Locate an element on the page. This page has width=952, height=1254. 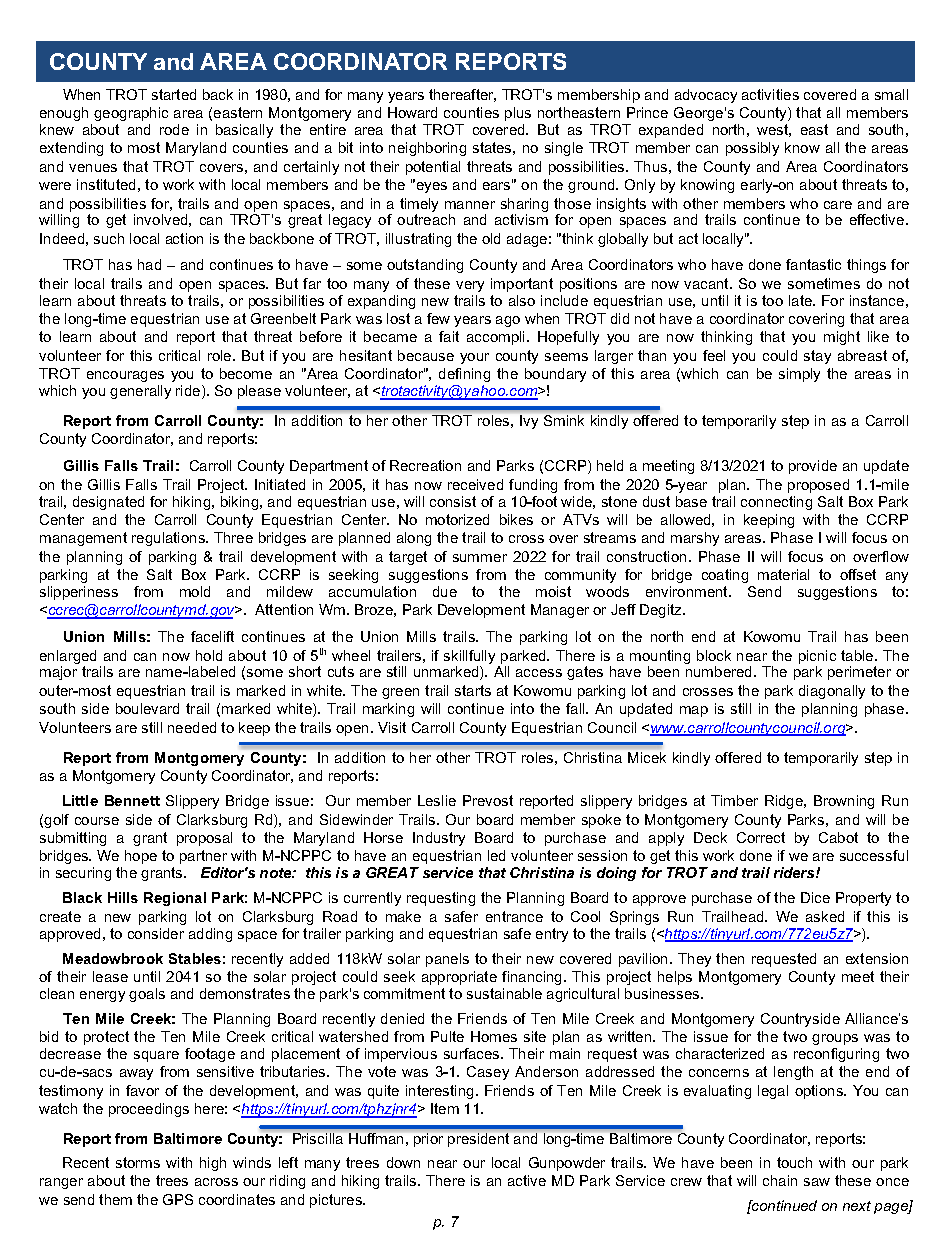
defining is located at coordinates (464, 375).
